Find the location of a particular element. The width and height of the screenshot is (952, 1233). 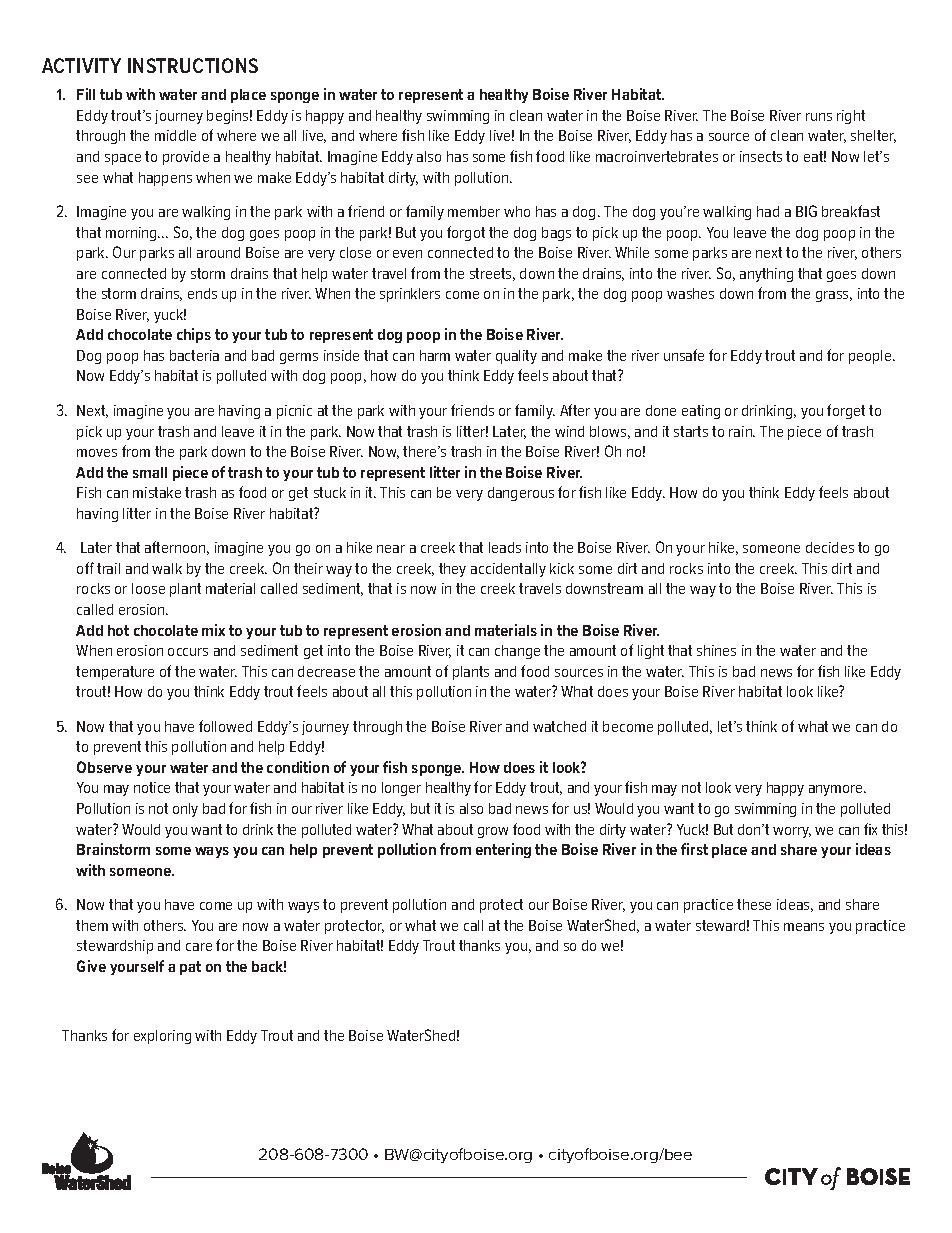

around is located at coordinates (218, 252).
